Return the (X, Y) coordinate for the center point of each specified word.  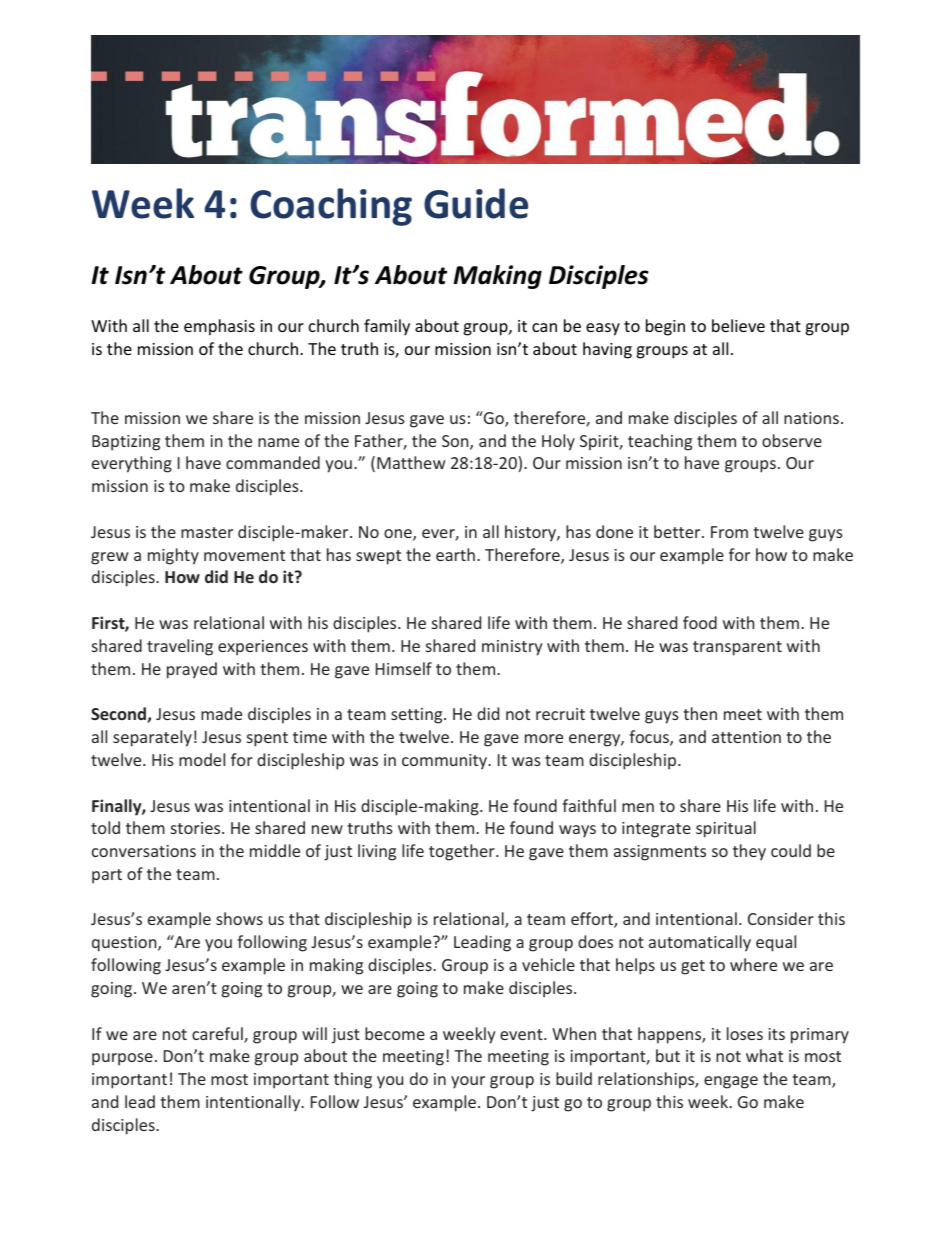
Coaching (331, 207)
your (468, 1082)
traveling (180, 647)
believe (738, 325)
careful (218, 1035)
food (700, 622)
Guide (476, 203)
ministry (512, 648)
